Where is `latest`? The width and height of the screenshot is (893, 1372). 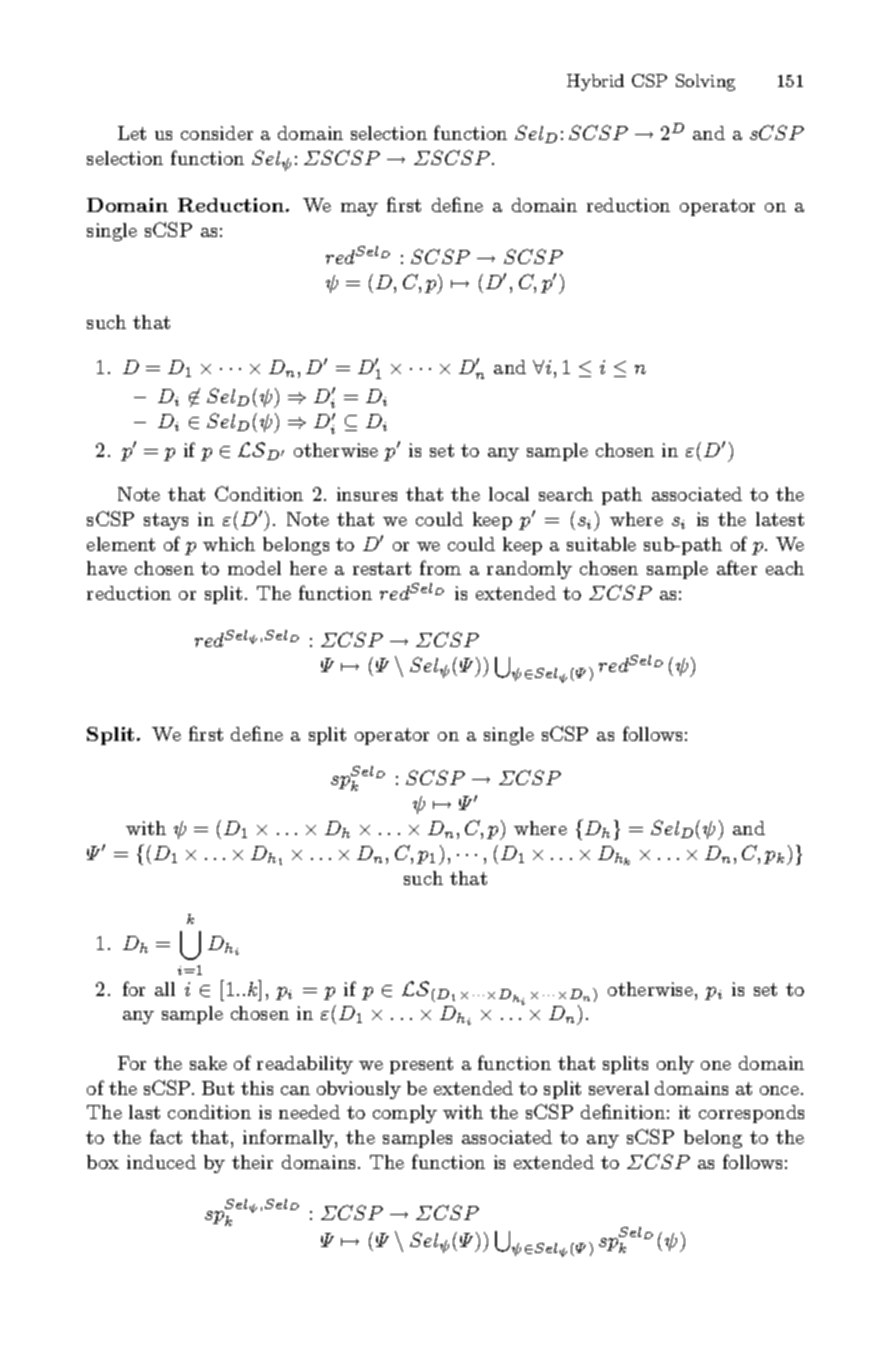 latest is located at coordinates (780, 519).
